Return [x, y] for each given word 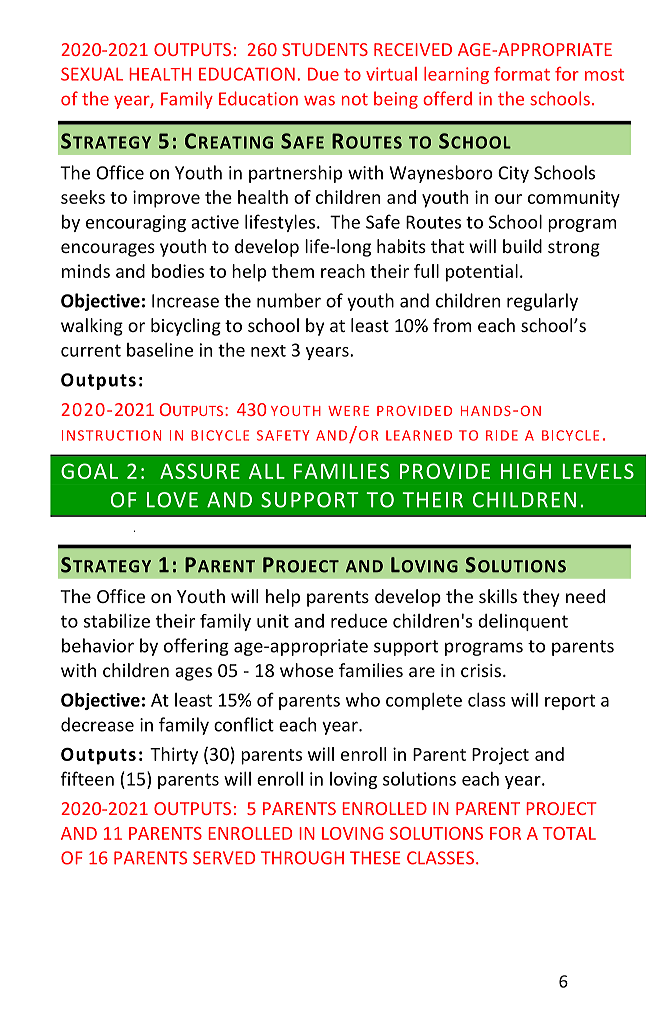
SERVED [224, 858]
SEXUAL [92, 74]
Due [323, 74]
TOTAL [569, 833]
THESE [375, 858]
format [522, 74]
